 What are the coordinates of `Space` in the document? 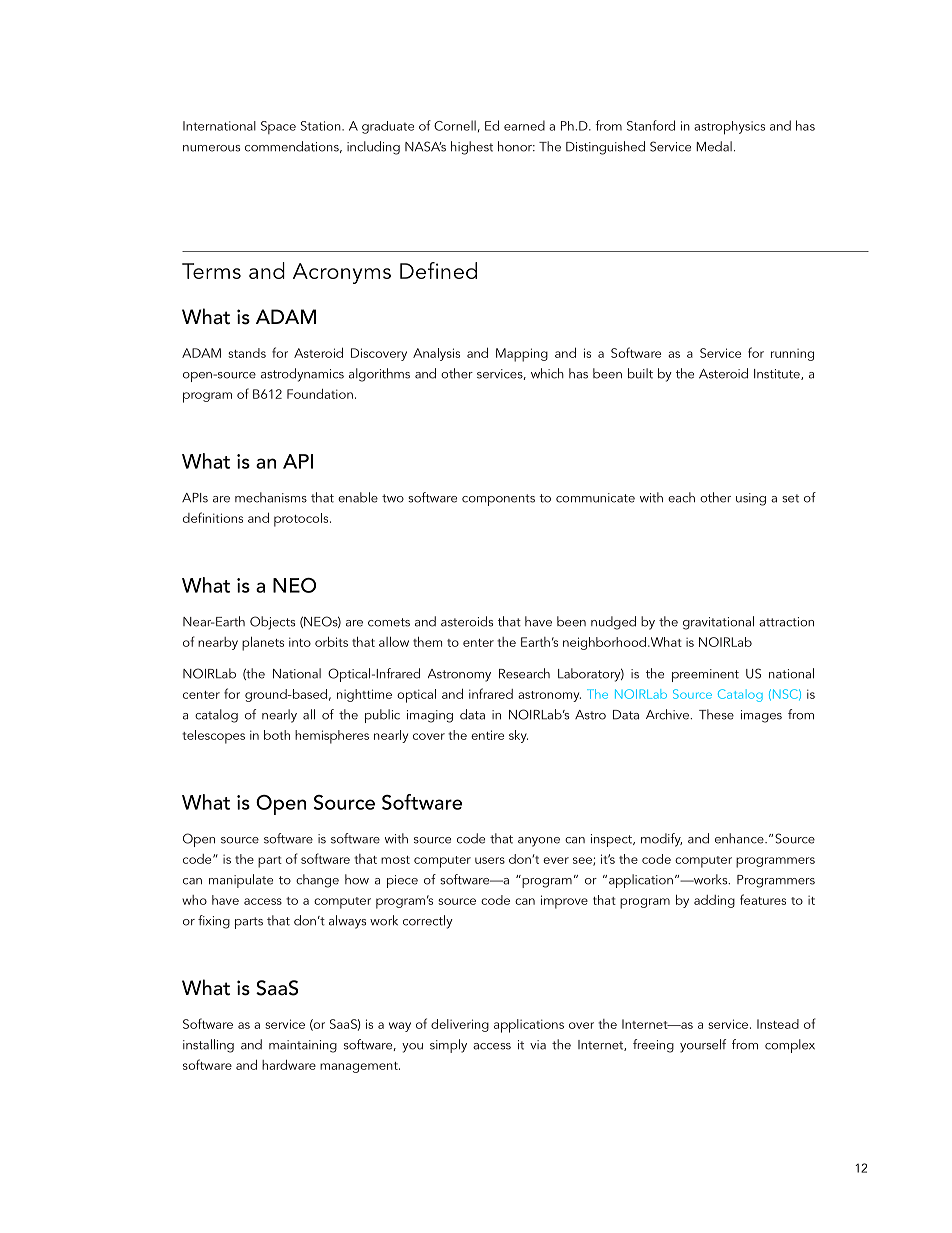 It's located at (278, 127).
